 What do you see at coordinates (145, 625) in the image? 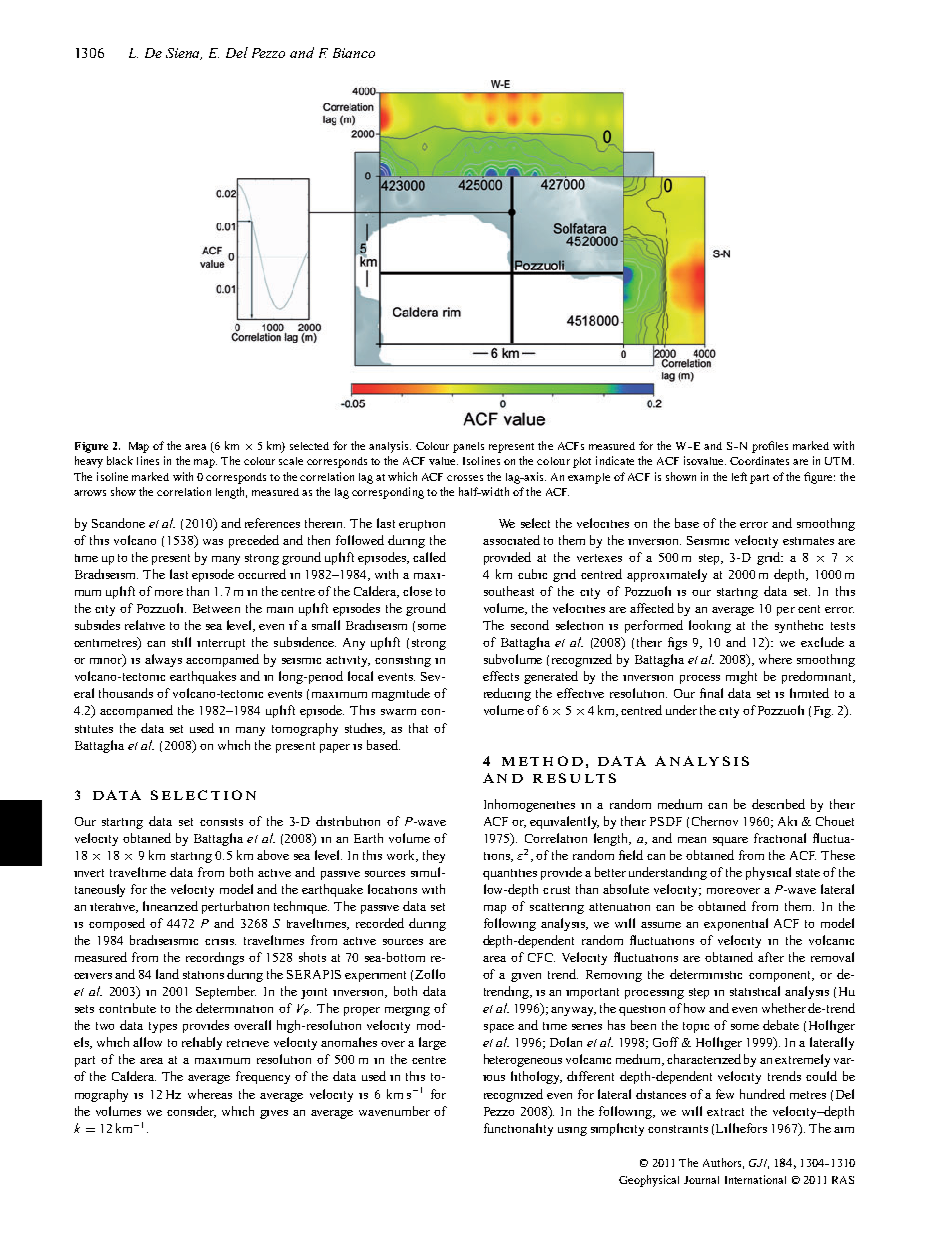
I see `relative` at bounding box center [145, 625].
